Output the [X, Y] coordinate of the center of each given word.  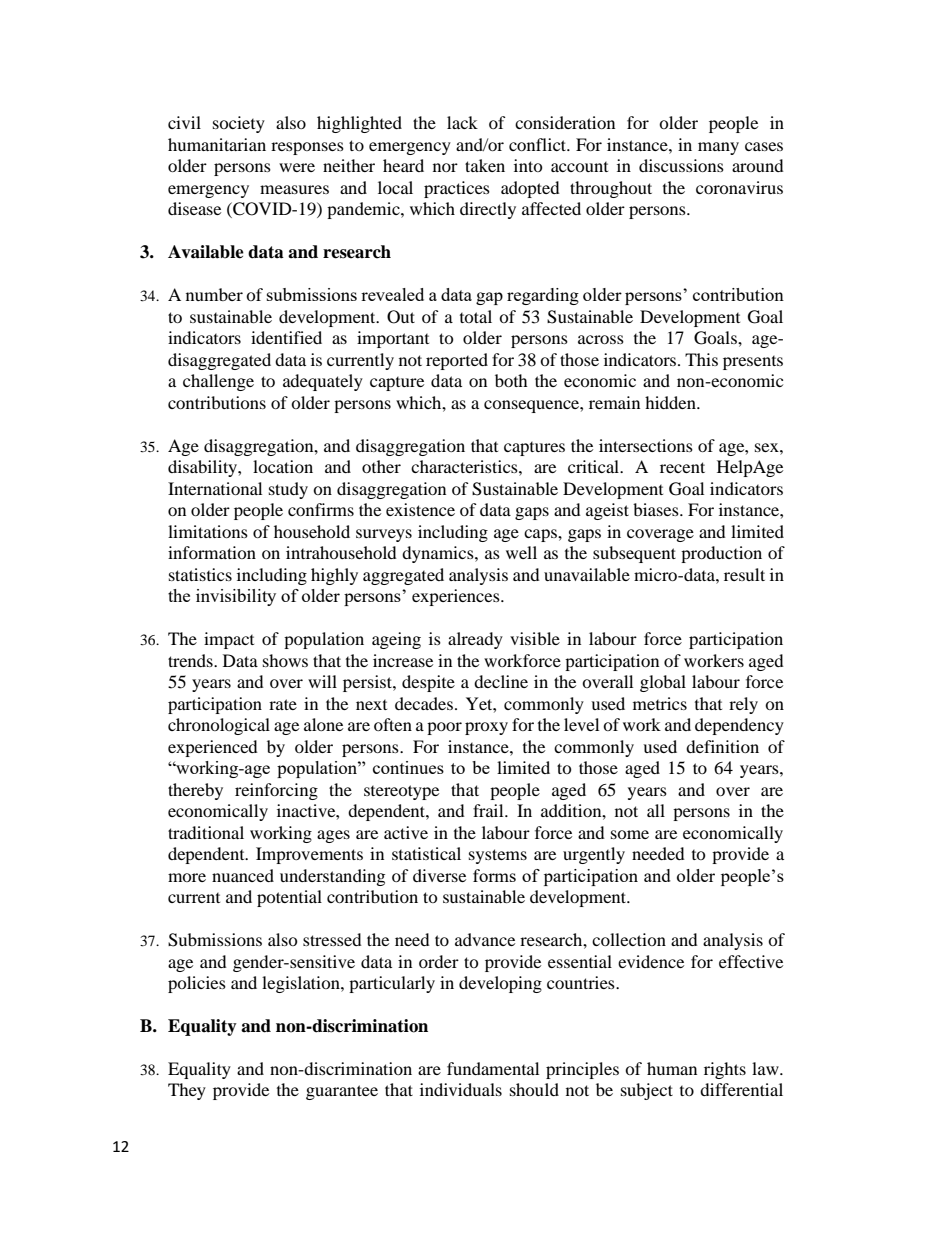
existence [420, 509]
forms [494, 875]
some [630, 834]
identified [286, 337]
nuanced [243, 875]
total [476, 316]
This [701, 359]
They [187, 1091]
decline [501, 681]
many [718, 148]
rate [283, 704]
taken [485, 165]
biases [657, 509]
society [239, 124]
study [288, 490]
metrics [660, 703]
